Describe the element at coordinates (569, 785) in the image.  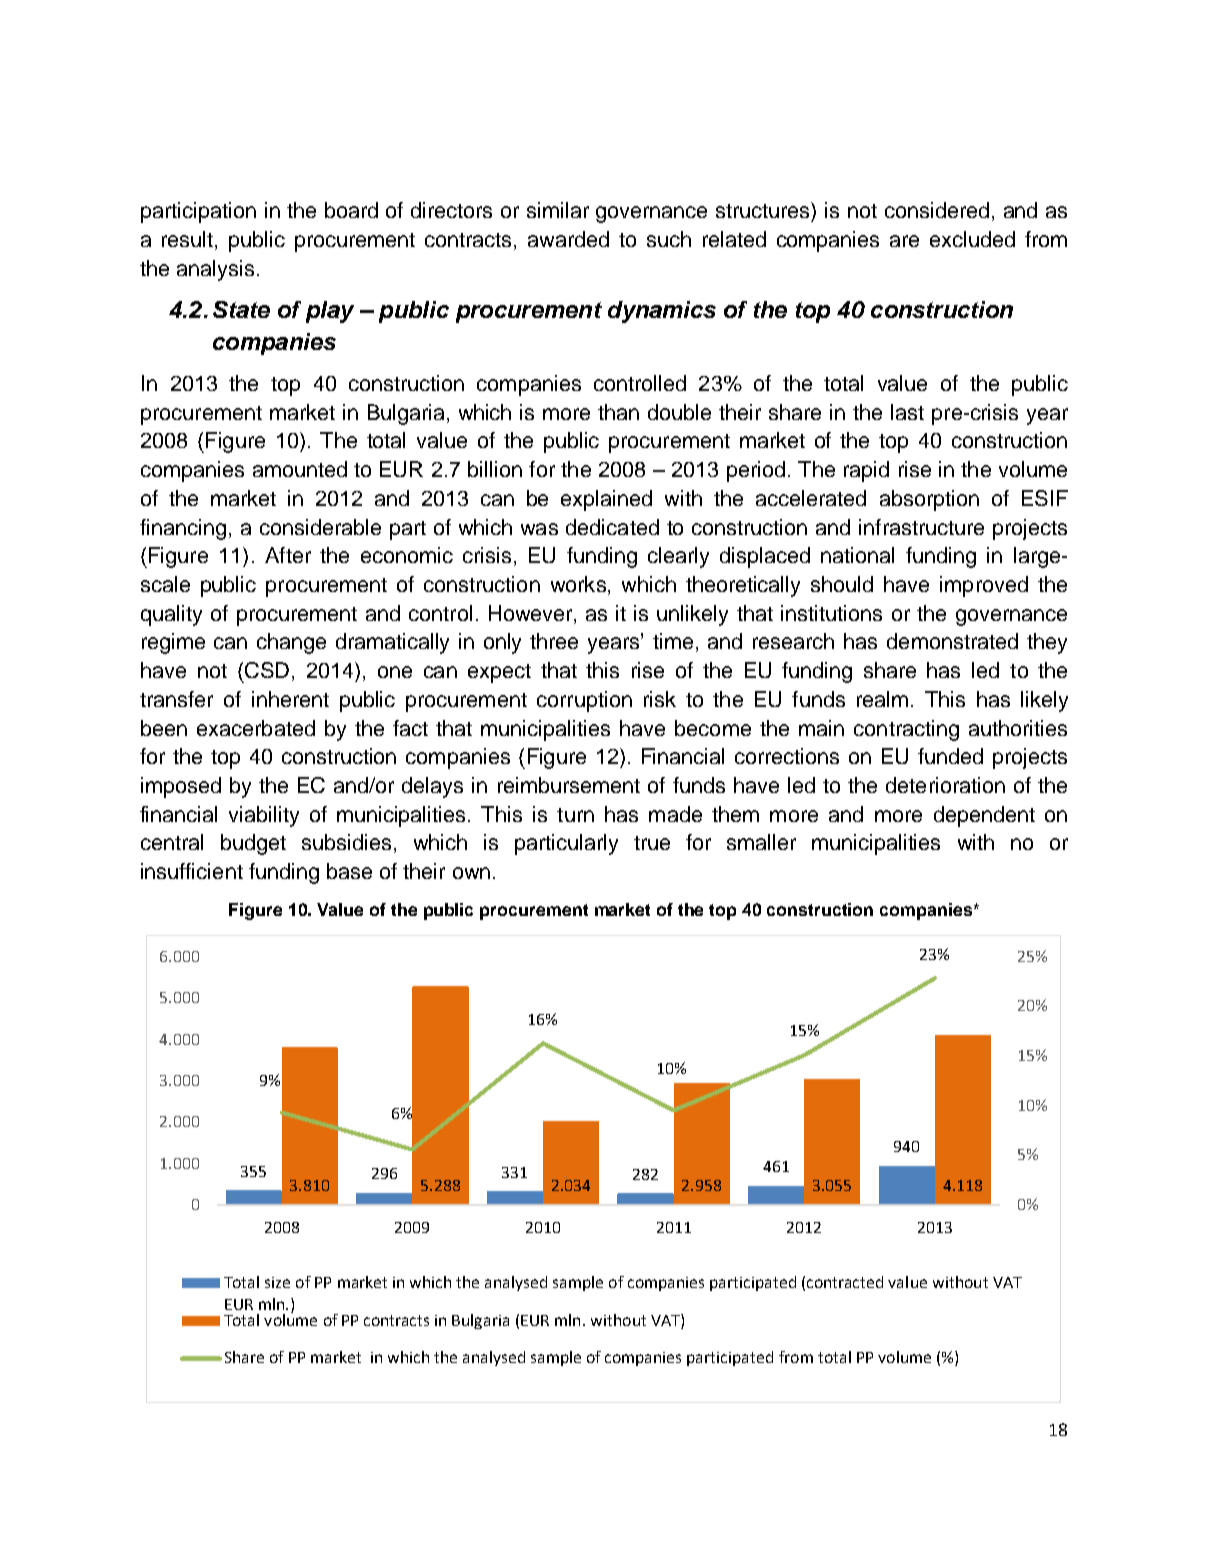
I see `reimbursement` at that location.
